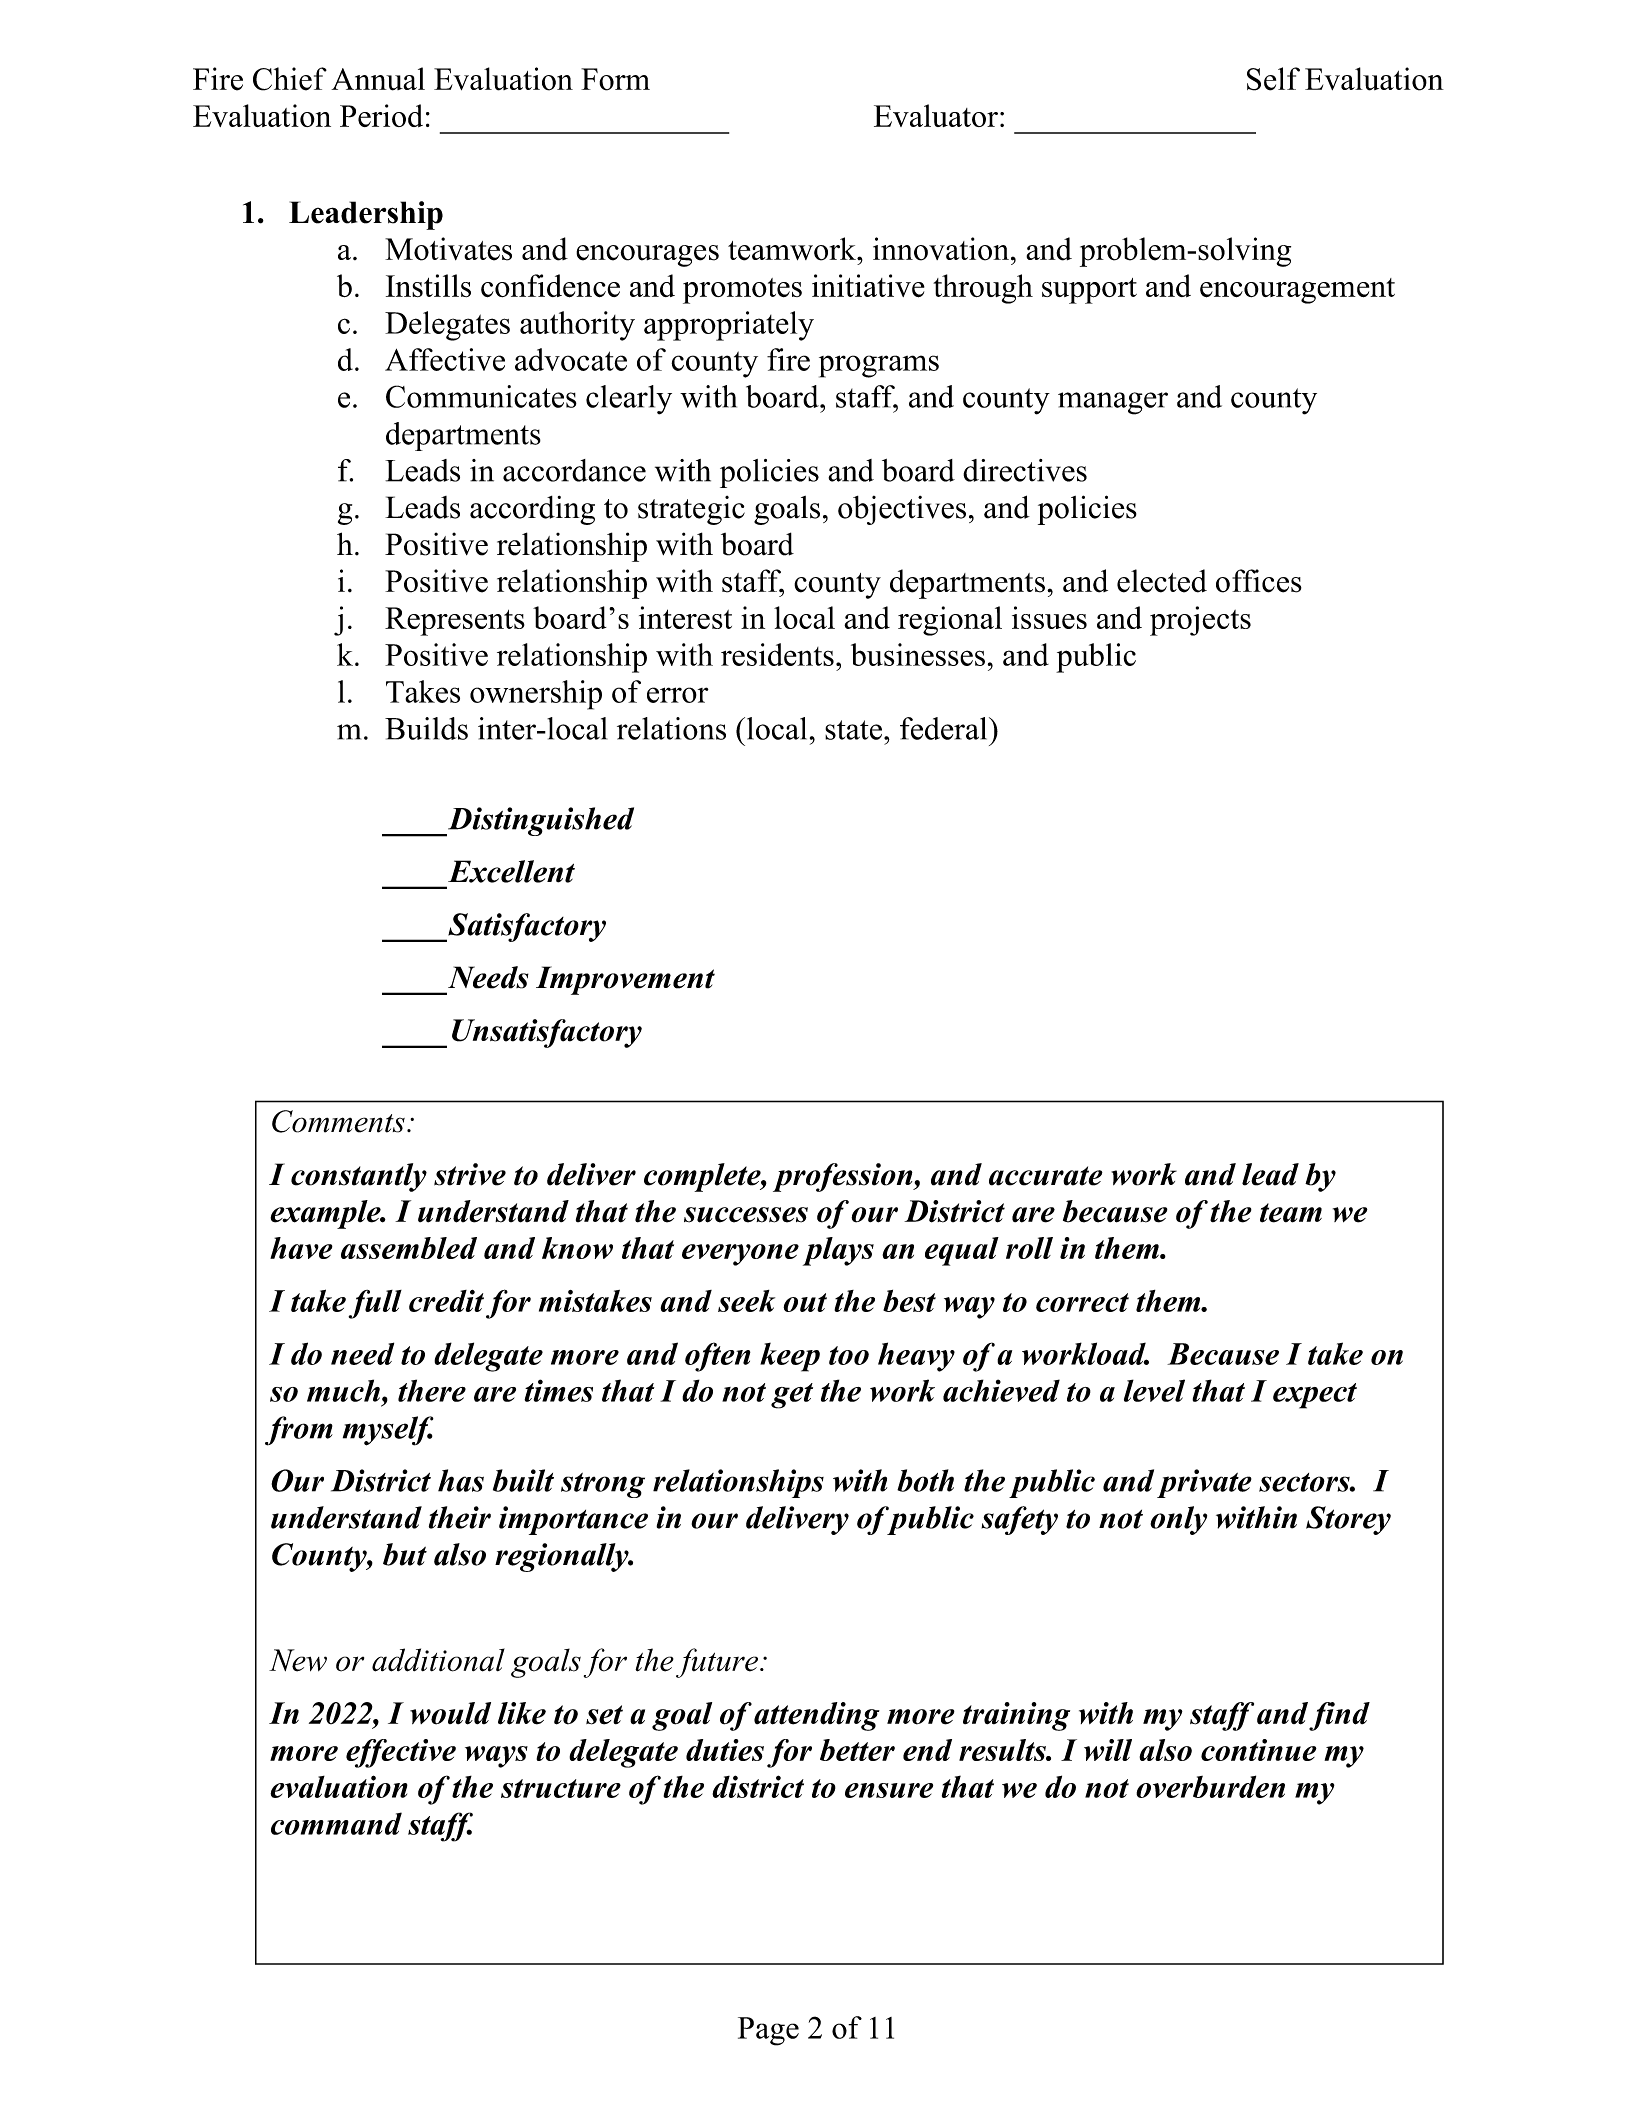 The image size is (1636, 2117). What do you see at coordinates (426, 728) in the image?
I see `Builds` at bounding box center [426, 728].
